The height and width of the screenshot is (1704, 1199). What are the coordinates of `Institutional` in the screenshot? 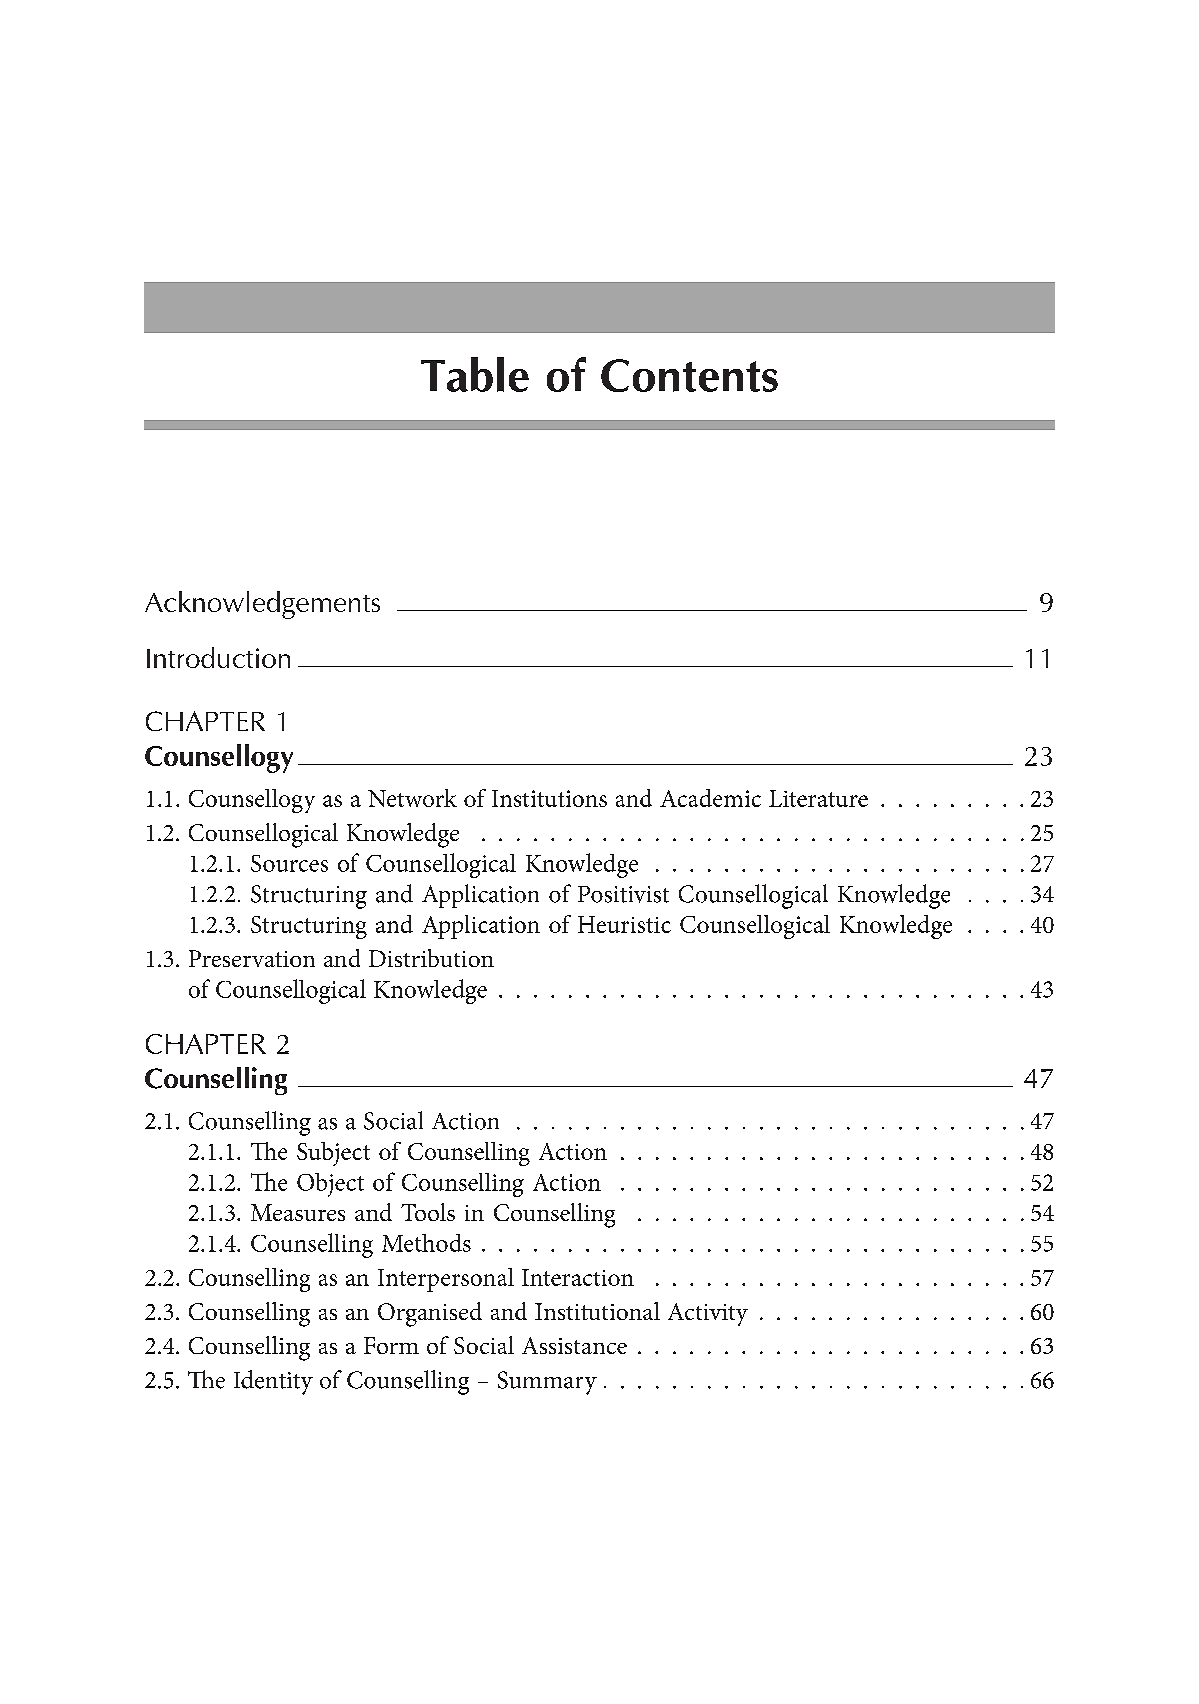 It's located at (597, 1311).
